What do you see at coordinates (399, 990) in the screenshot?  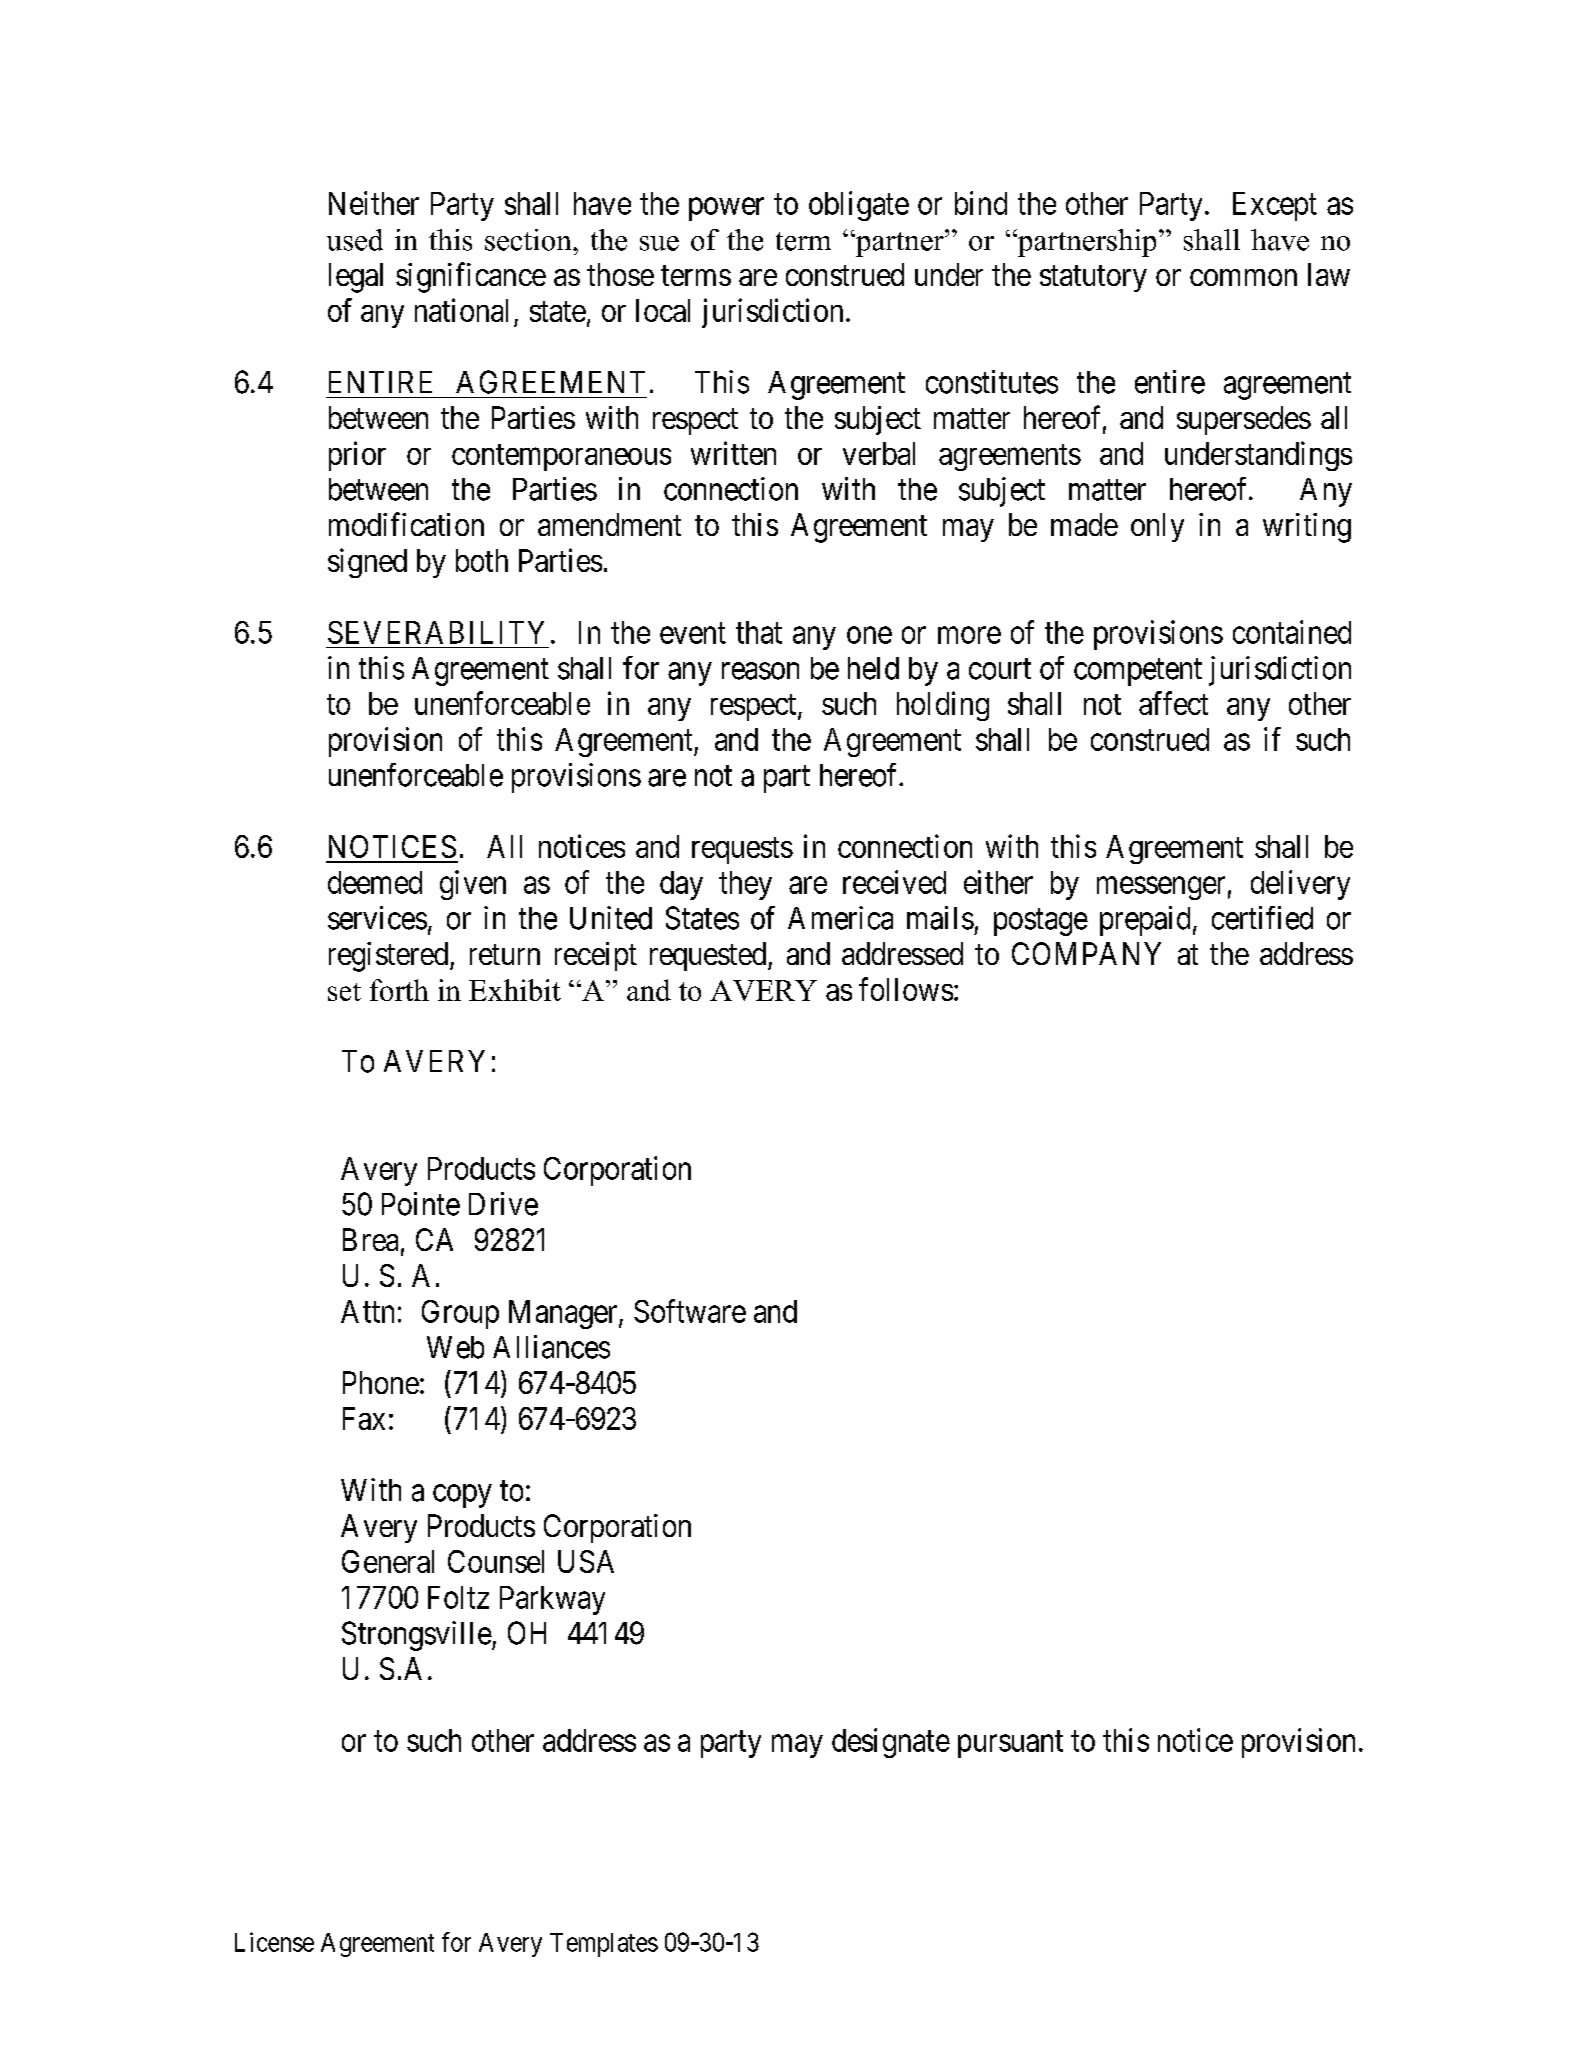 I see `forth` at bounding box center [399, 990].
